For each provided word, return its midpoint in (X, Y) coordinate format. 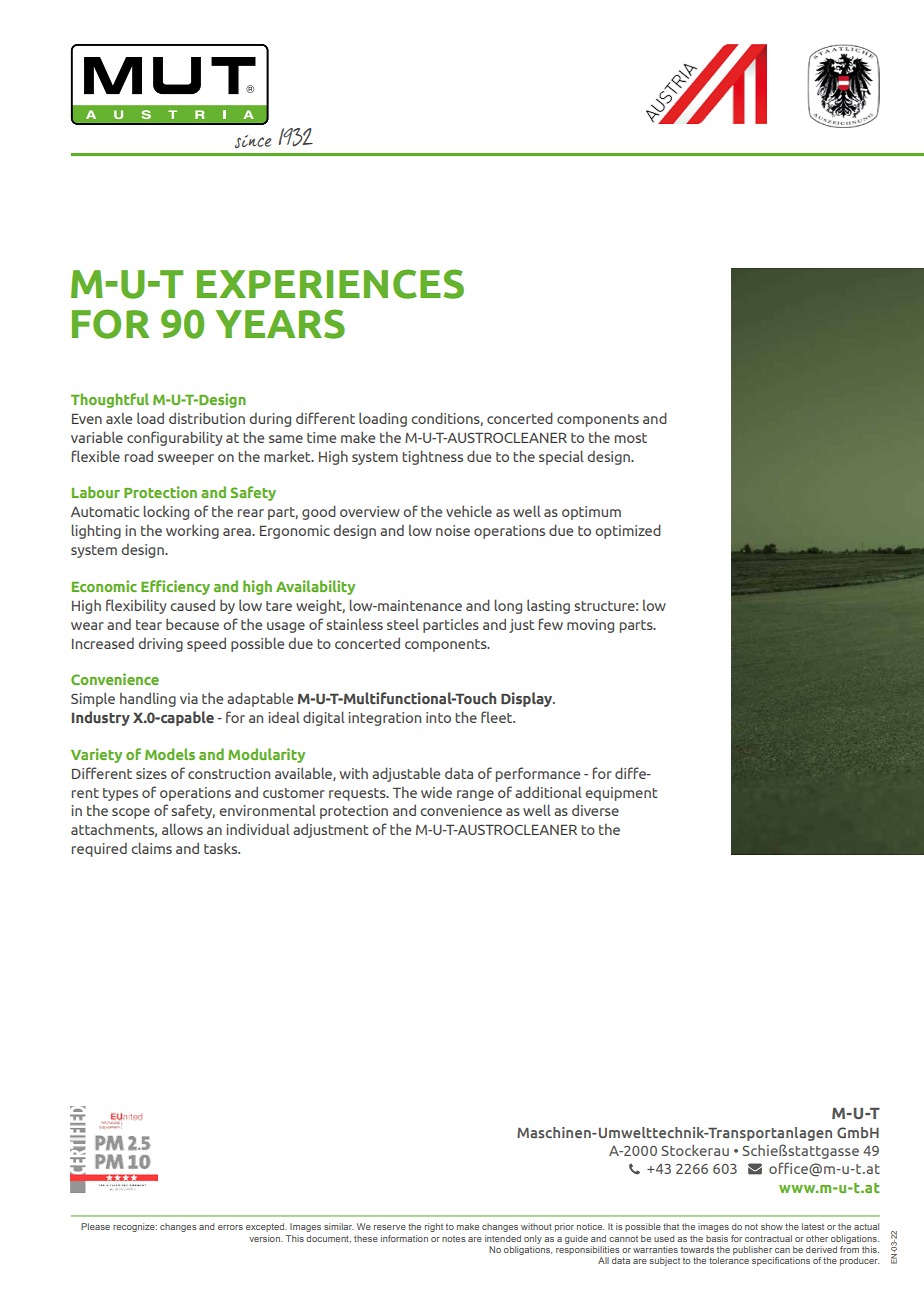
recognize (135, 1227)
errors (230, 1227)
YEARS (280, 324)
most (631, 438)
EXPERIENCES (330, 284)
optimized (628, 531)
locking (166, 512)
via (189, 698)
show (772, 1226)
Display (528, 699)
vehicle (469, 511)
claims (151, 848)
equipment (621, 794)
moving (590, 626)
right (434, 1227)
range (475, 795)
